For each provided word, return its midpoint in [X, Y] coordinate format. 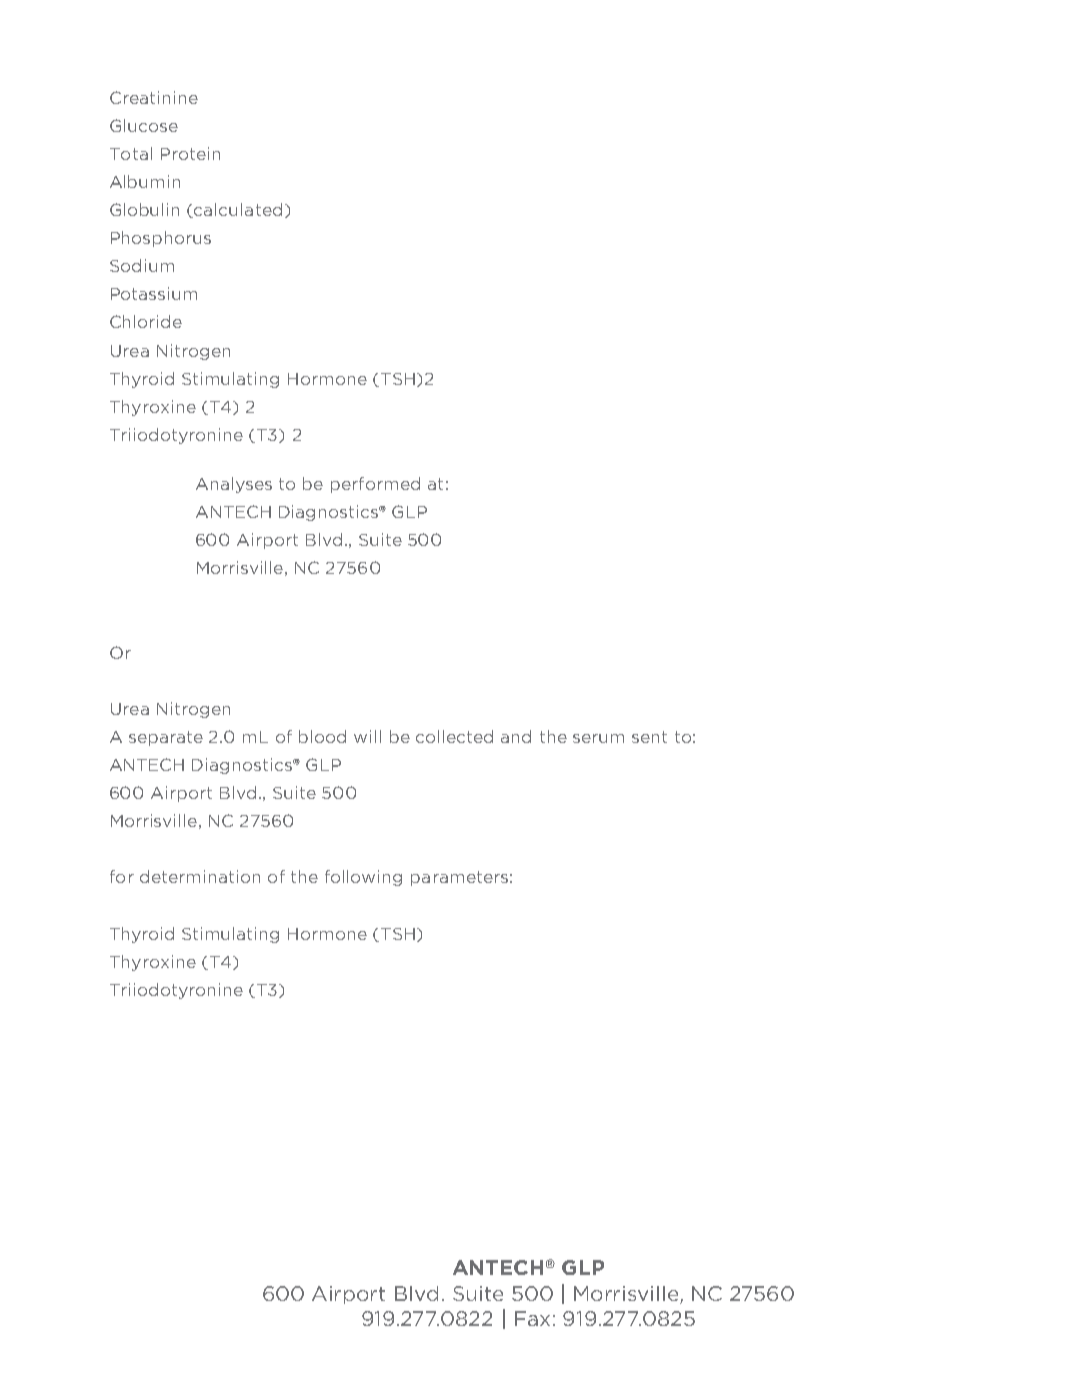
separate [166, 738]
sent [649, 737]
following [363, 878]
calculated [238, 209]
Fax [532, 1318]
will [367, 736]
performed [375, 485]
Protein [190, 153]
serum [598, 738]
